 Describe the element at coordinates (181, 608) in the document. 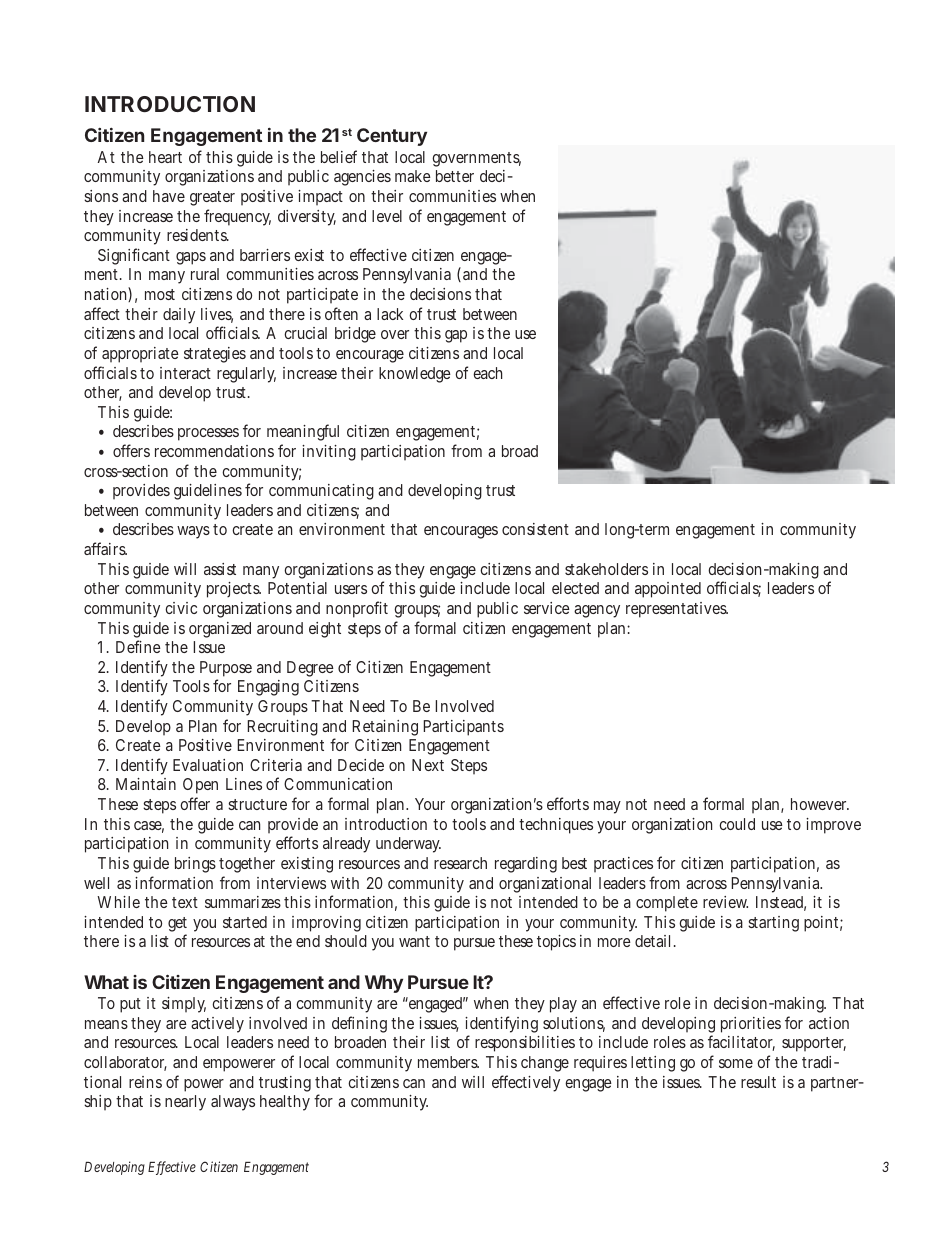

I see `civic` at that location.
